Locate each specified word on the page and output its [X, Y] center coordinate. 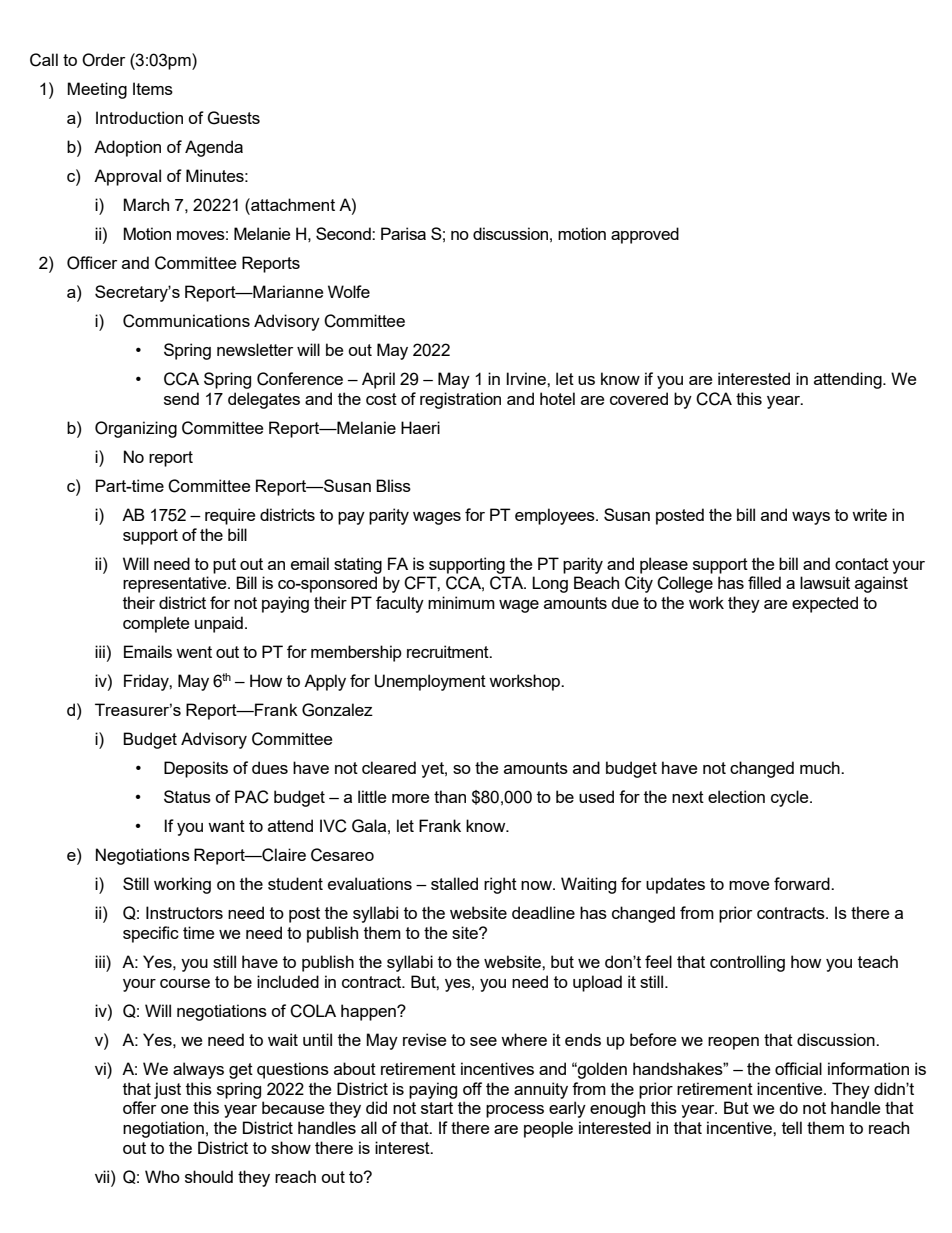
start [437, 1108]
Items [153, 88]
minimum [461, 602]
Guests [233, 118]
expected [825, 604]
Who [162, 1176]
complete [156, 624]
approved [645, 235]
